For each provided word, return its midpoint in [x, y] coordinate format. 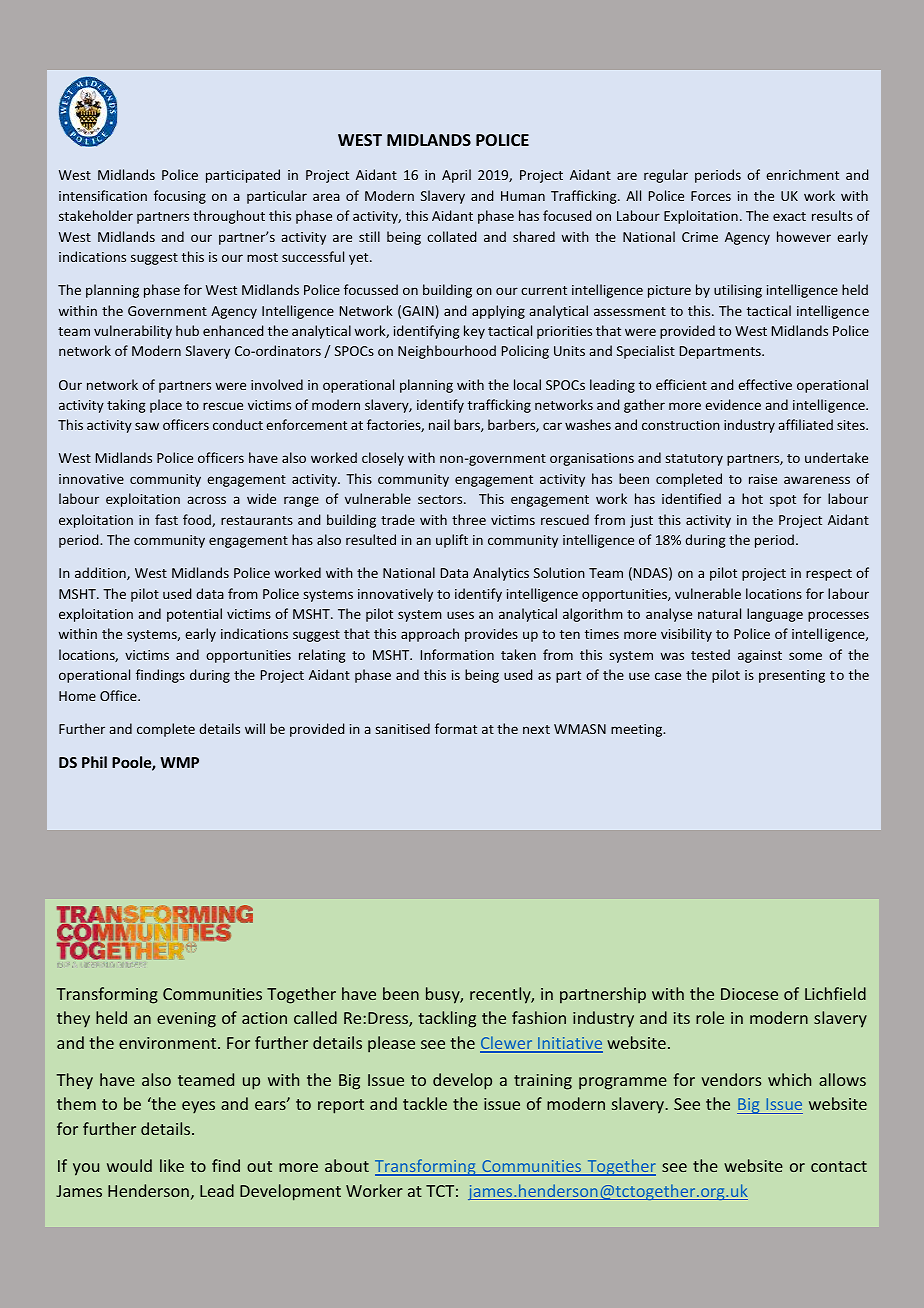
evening [186, 1020]
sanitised [402, 728]
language [775, 615]
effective [765, 384]
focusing [180, 197]
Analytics [501, 574]
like [172, 1165]
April [456, 176]
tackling [447, 1019]
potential [194, 615]
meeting [638, 730]
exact [789, 216]
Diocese [749, 994]
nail [439, 424]
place [166, 406]
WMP [179, 762]
